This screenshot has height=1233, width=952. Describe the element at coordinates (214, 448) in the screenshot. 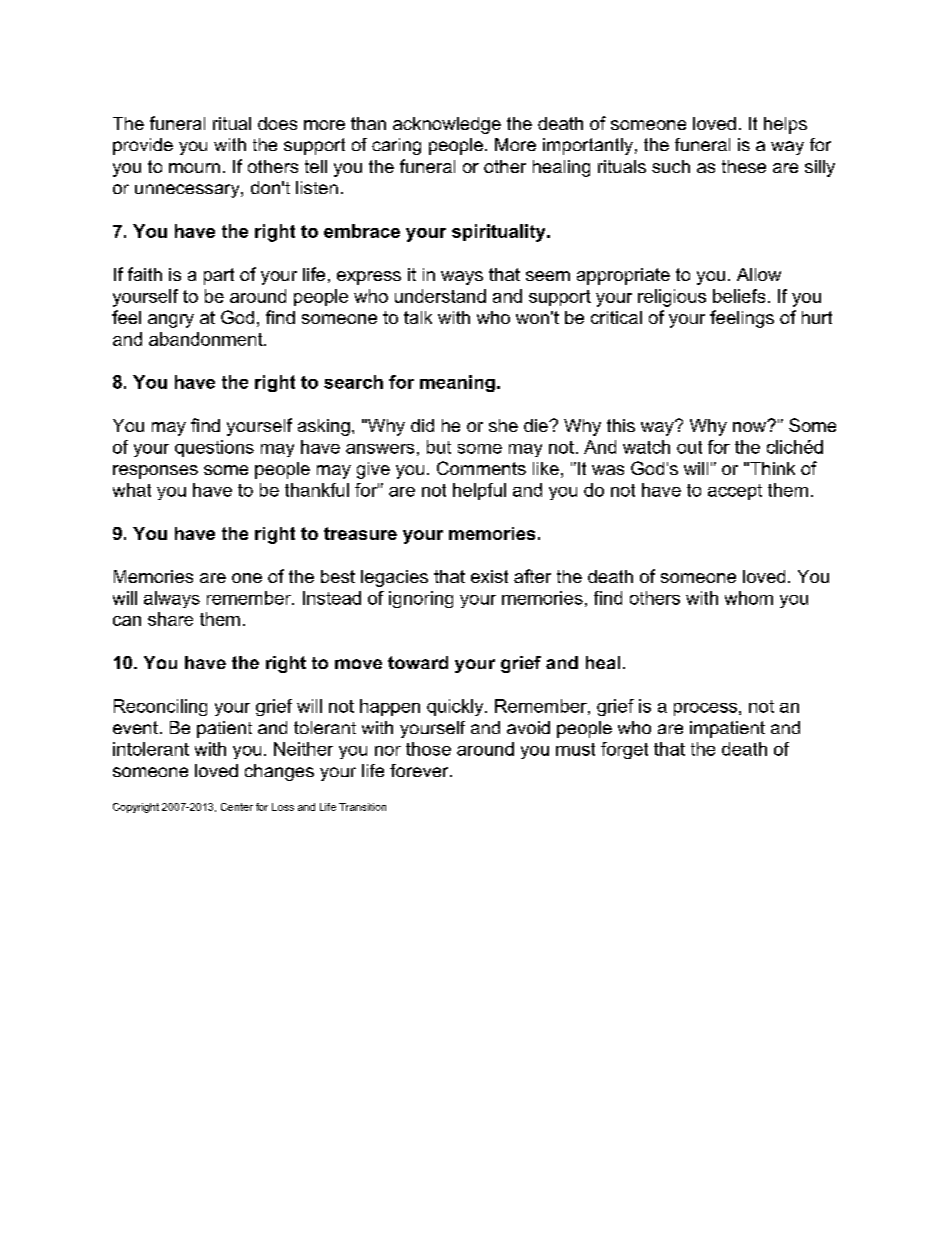

I see `questions` at that location.
